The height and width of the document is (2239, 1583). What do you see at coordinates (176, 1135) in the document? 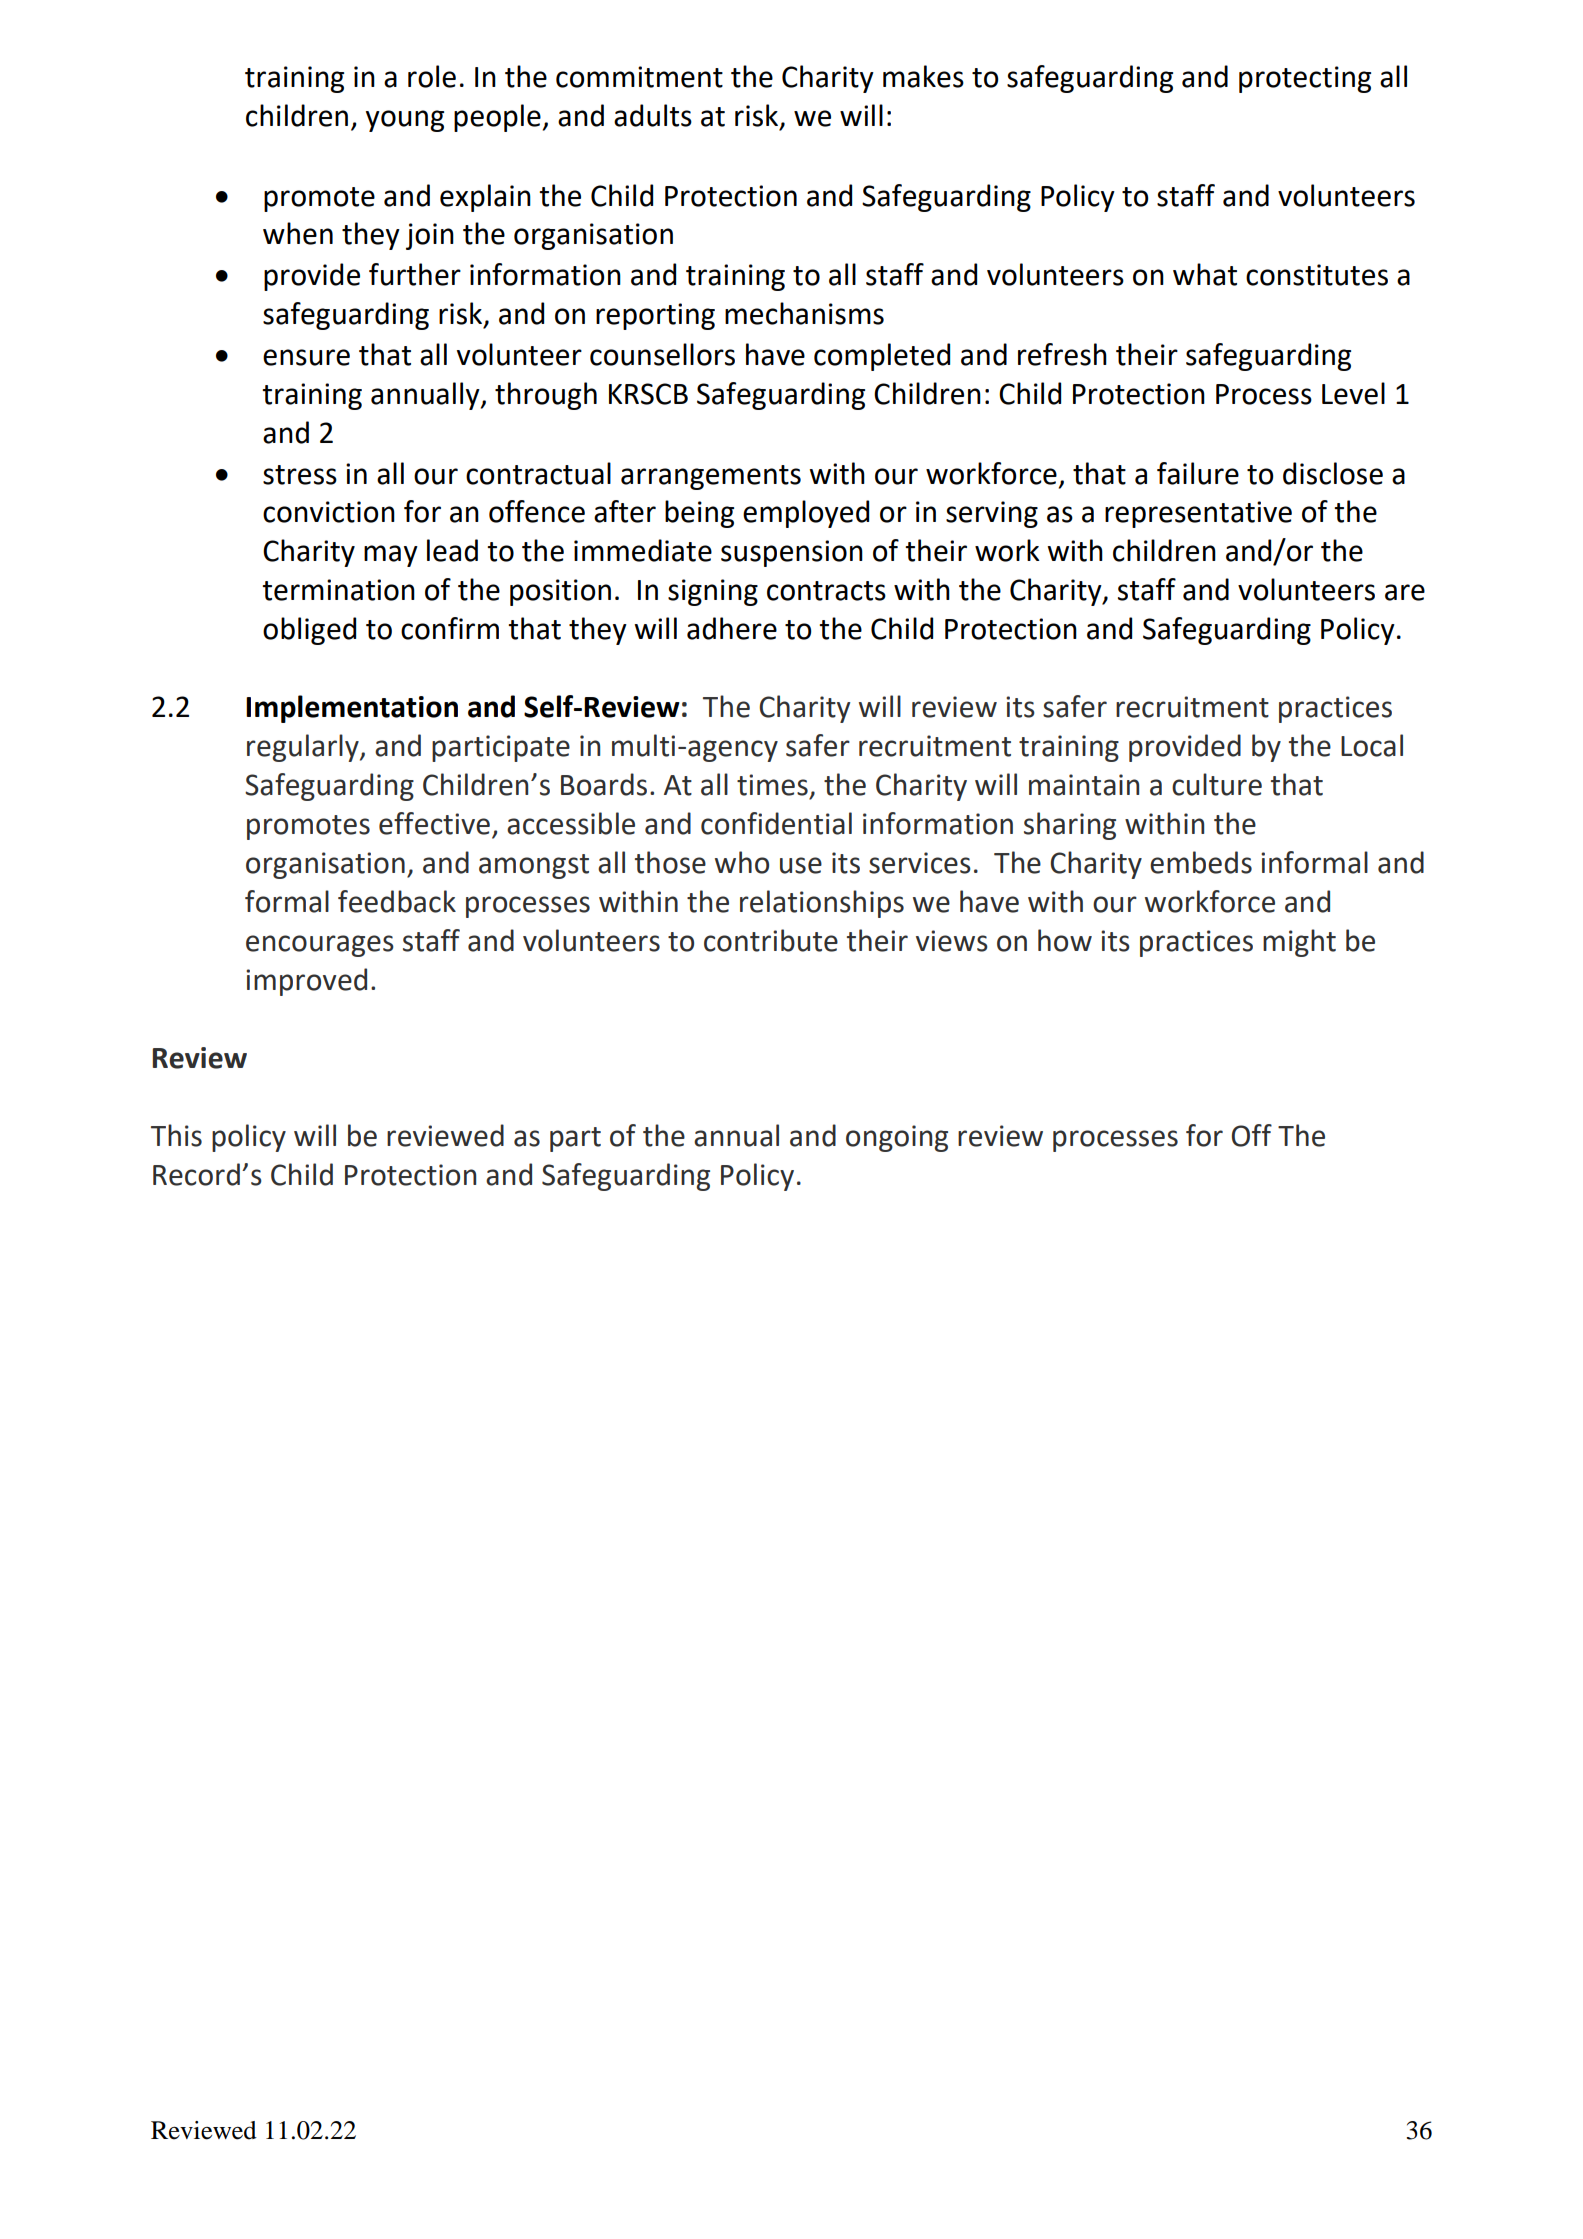
I see `This` at bounding box center [176, 1135].
